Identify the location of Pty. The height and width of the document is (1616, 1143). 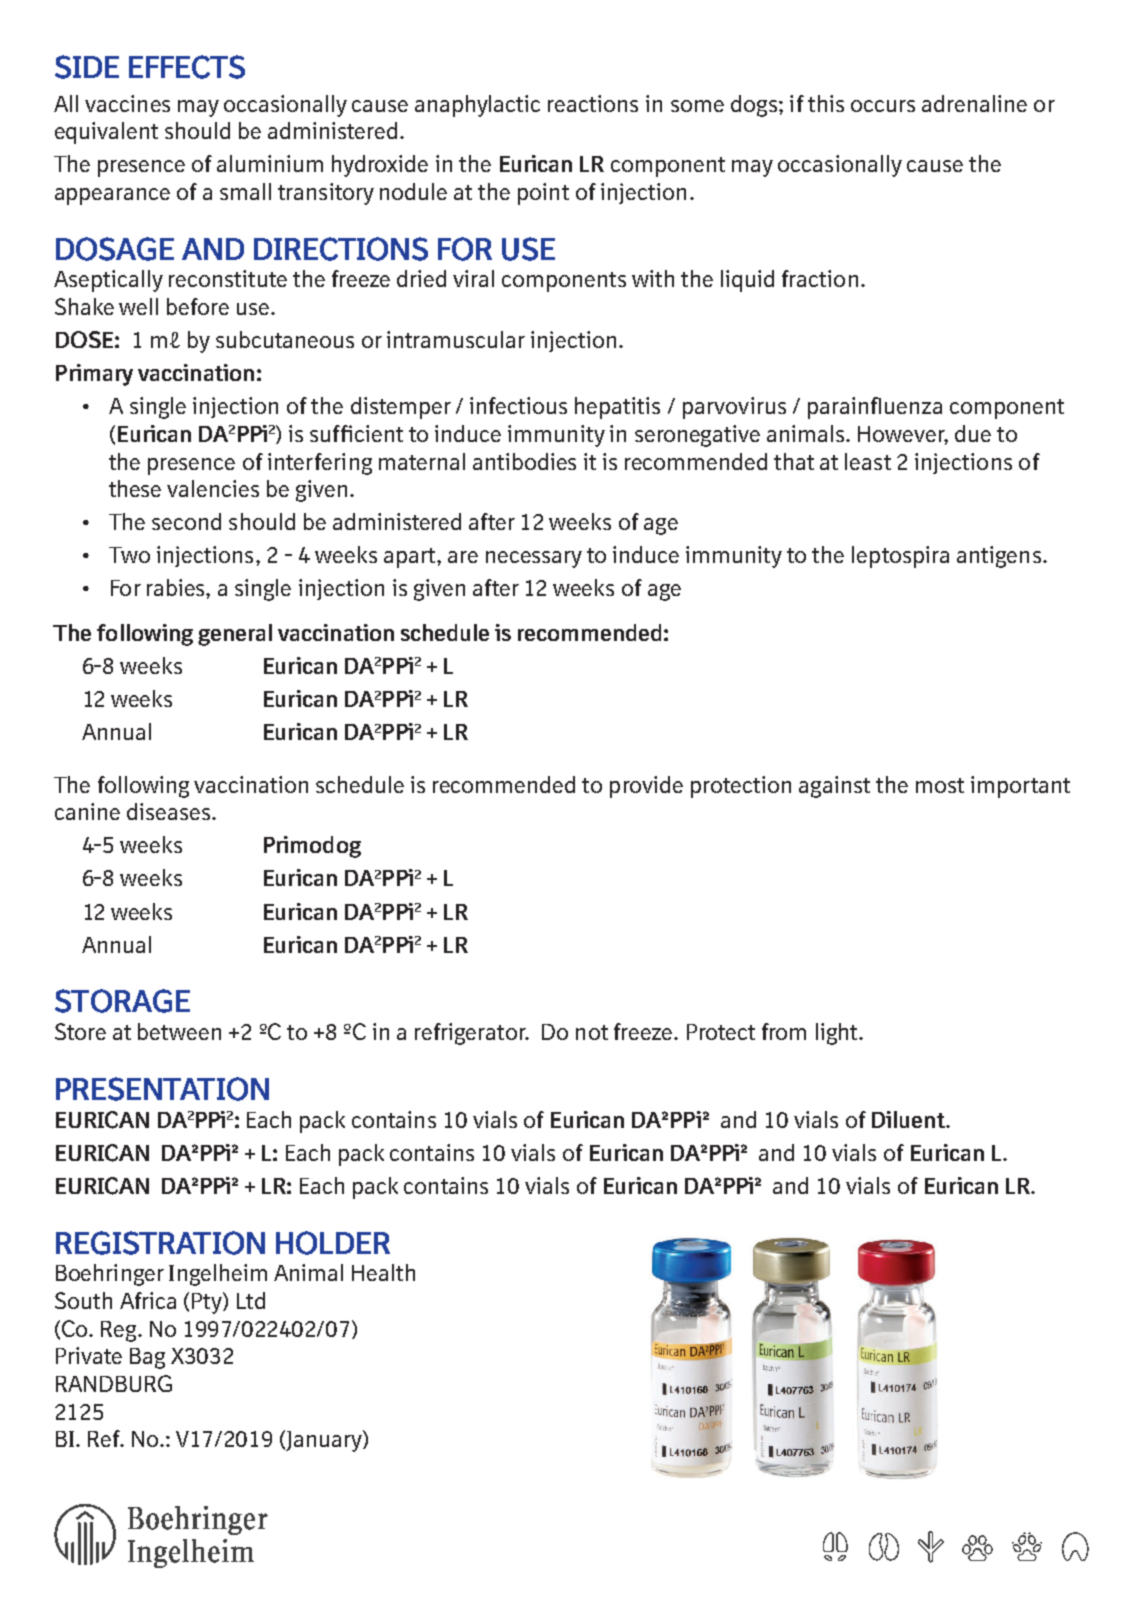
(208, 1303).
